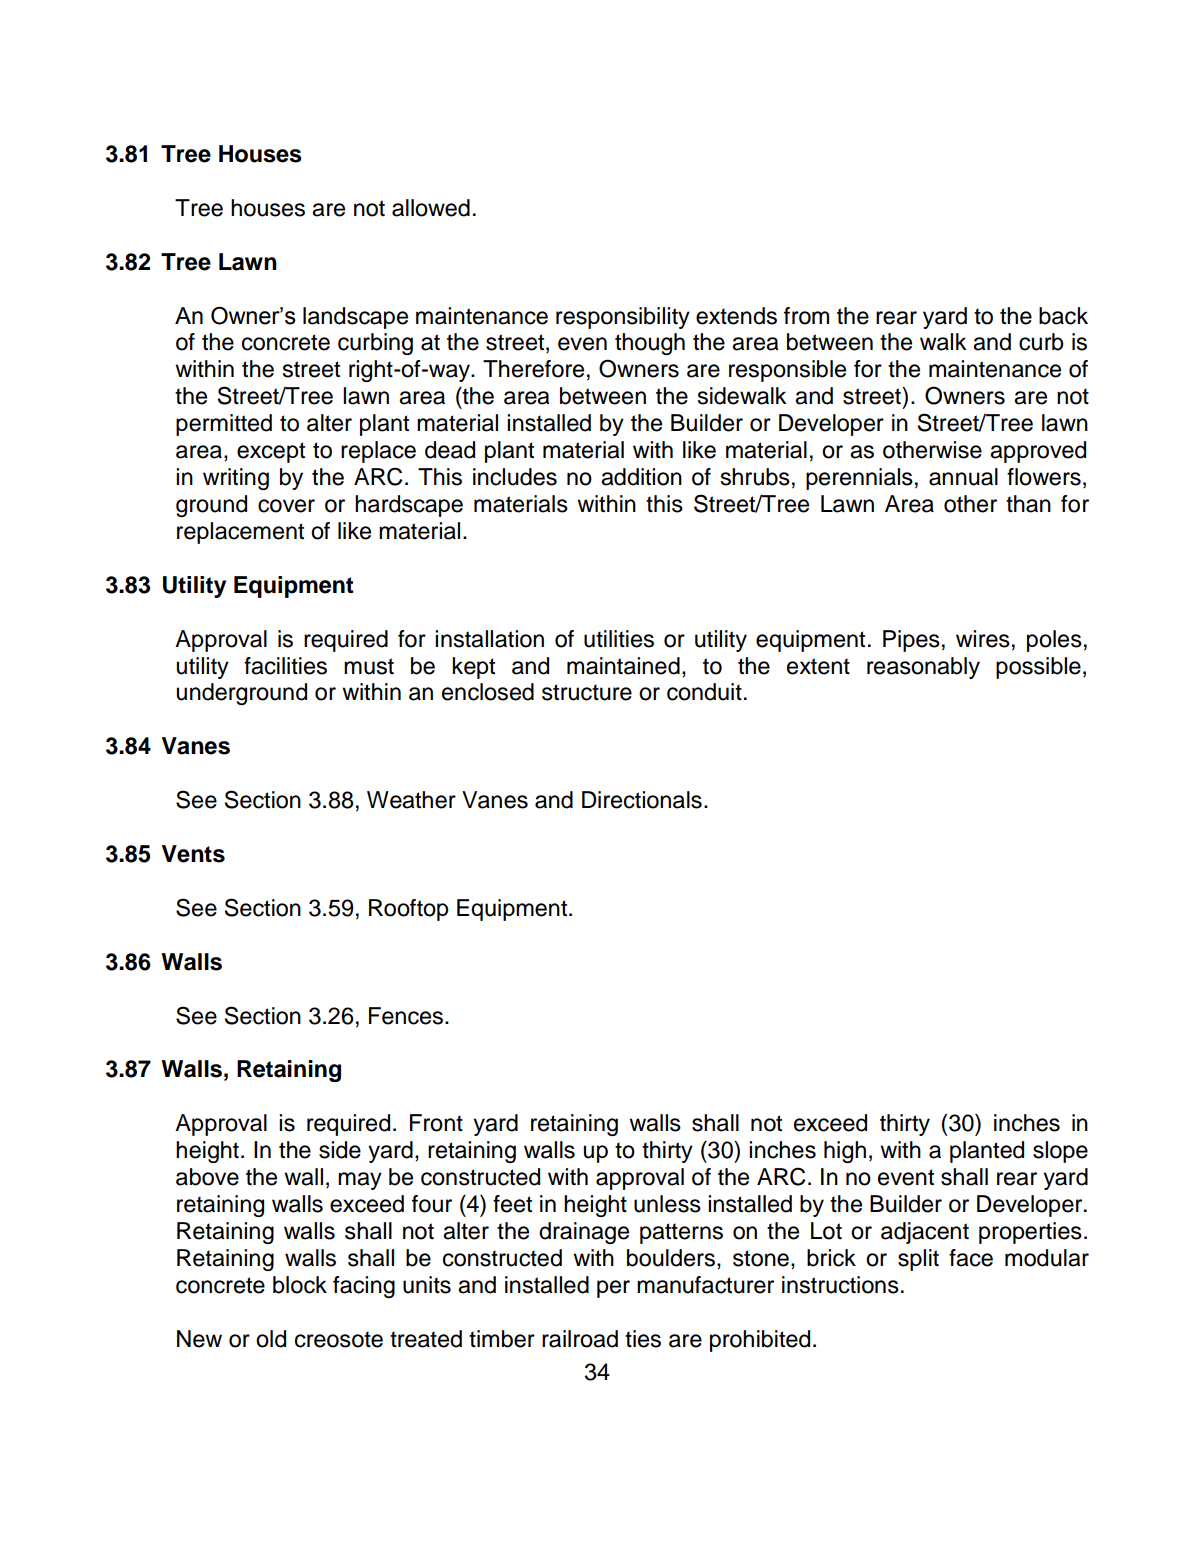 The width and height of the screenshot is (1194, 1545). Describe the element at coordinates (1063, 316) in the screenshot. I see `back` at that location.
